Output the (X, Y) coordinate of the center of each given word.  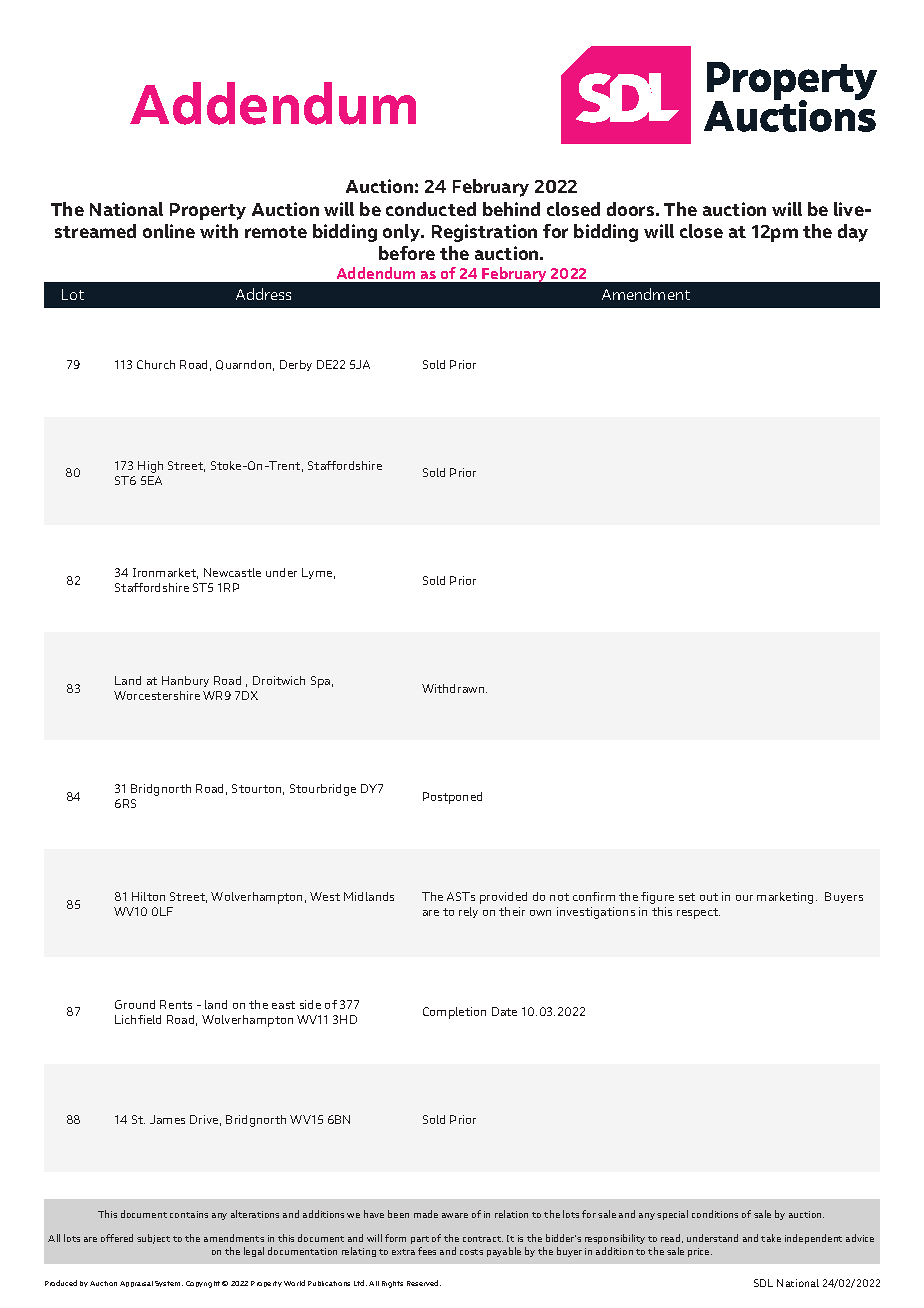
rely (468, 912)
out (709, 897)
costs (471, 1252)
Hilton (148, 896)
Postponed (452, 798)
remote (276, 232)
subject (153, 1239)
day (853, 233)
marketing (787, 898)
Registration (484, 233)
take (771, 1238)
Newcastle (232, 572)
